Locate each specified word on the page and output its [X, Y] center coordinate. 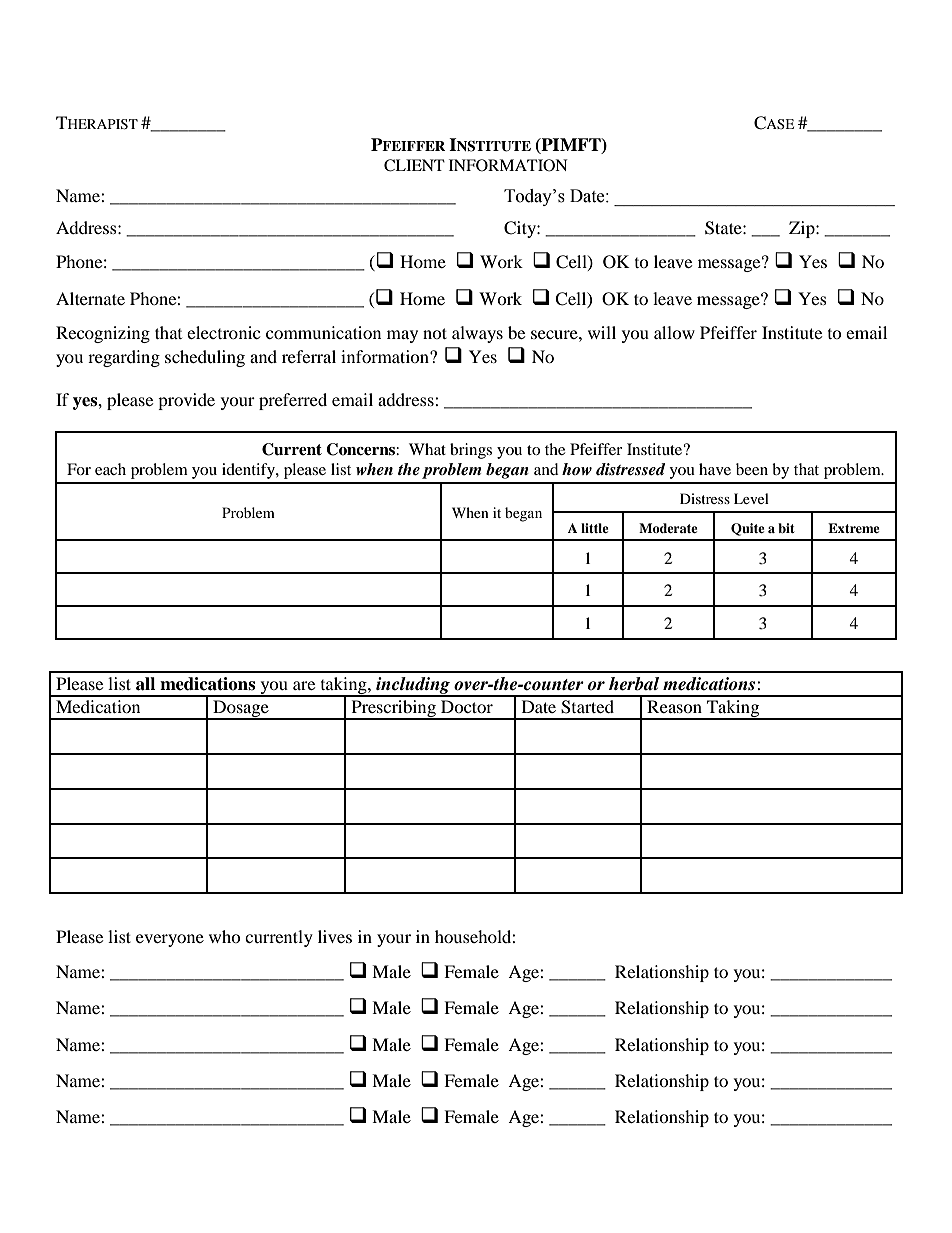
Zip [803, 229]
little [595, 528]
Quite [748, 529]
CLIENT [414, 165]
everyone [170, 940]
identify [249, 471]
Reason [674, 706]
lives [335, 936]
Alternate [90, 298]
